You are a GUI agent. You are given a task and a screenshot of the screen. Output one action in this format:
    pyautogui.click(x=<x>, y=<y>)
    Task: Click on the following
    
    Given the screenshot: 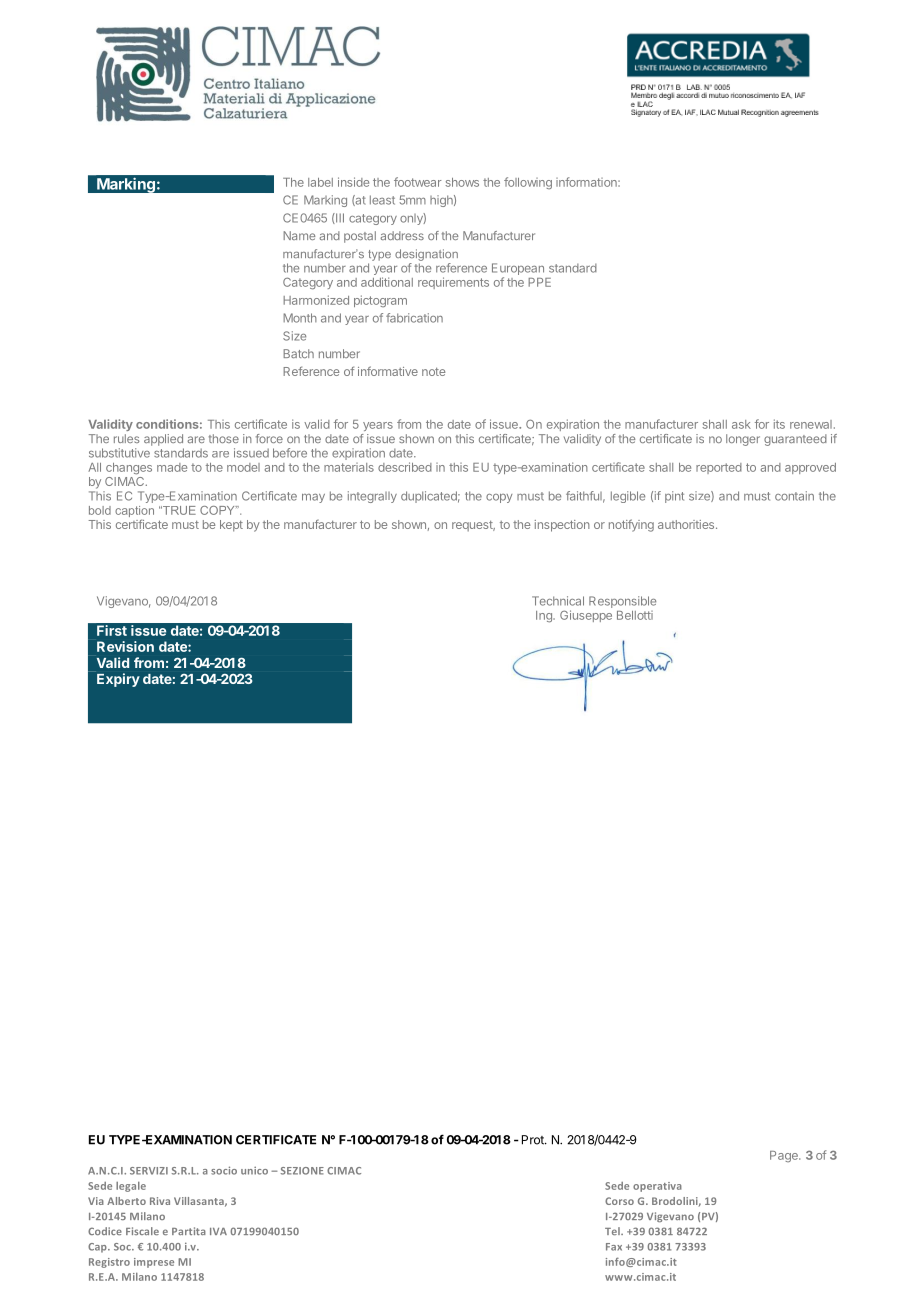 What is the action you would take?
    pyautogui.click(x=528, y=183)
